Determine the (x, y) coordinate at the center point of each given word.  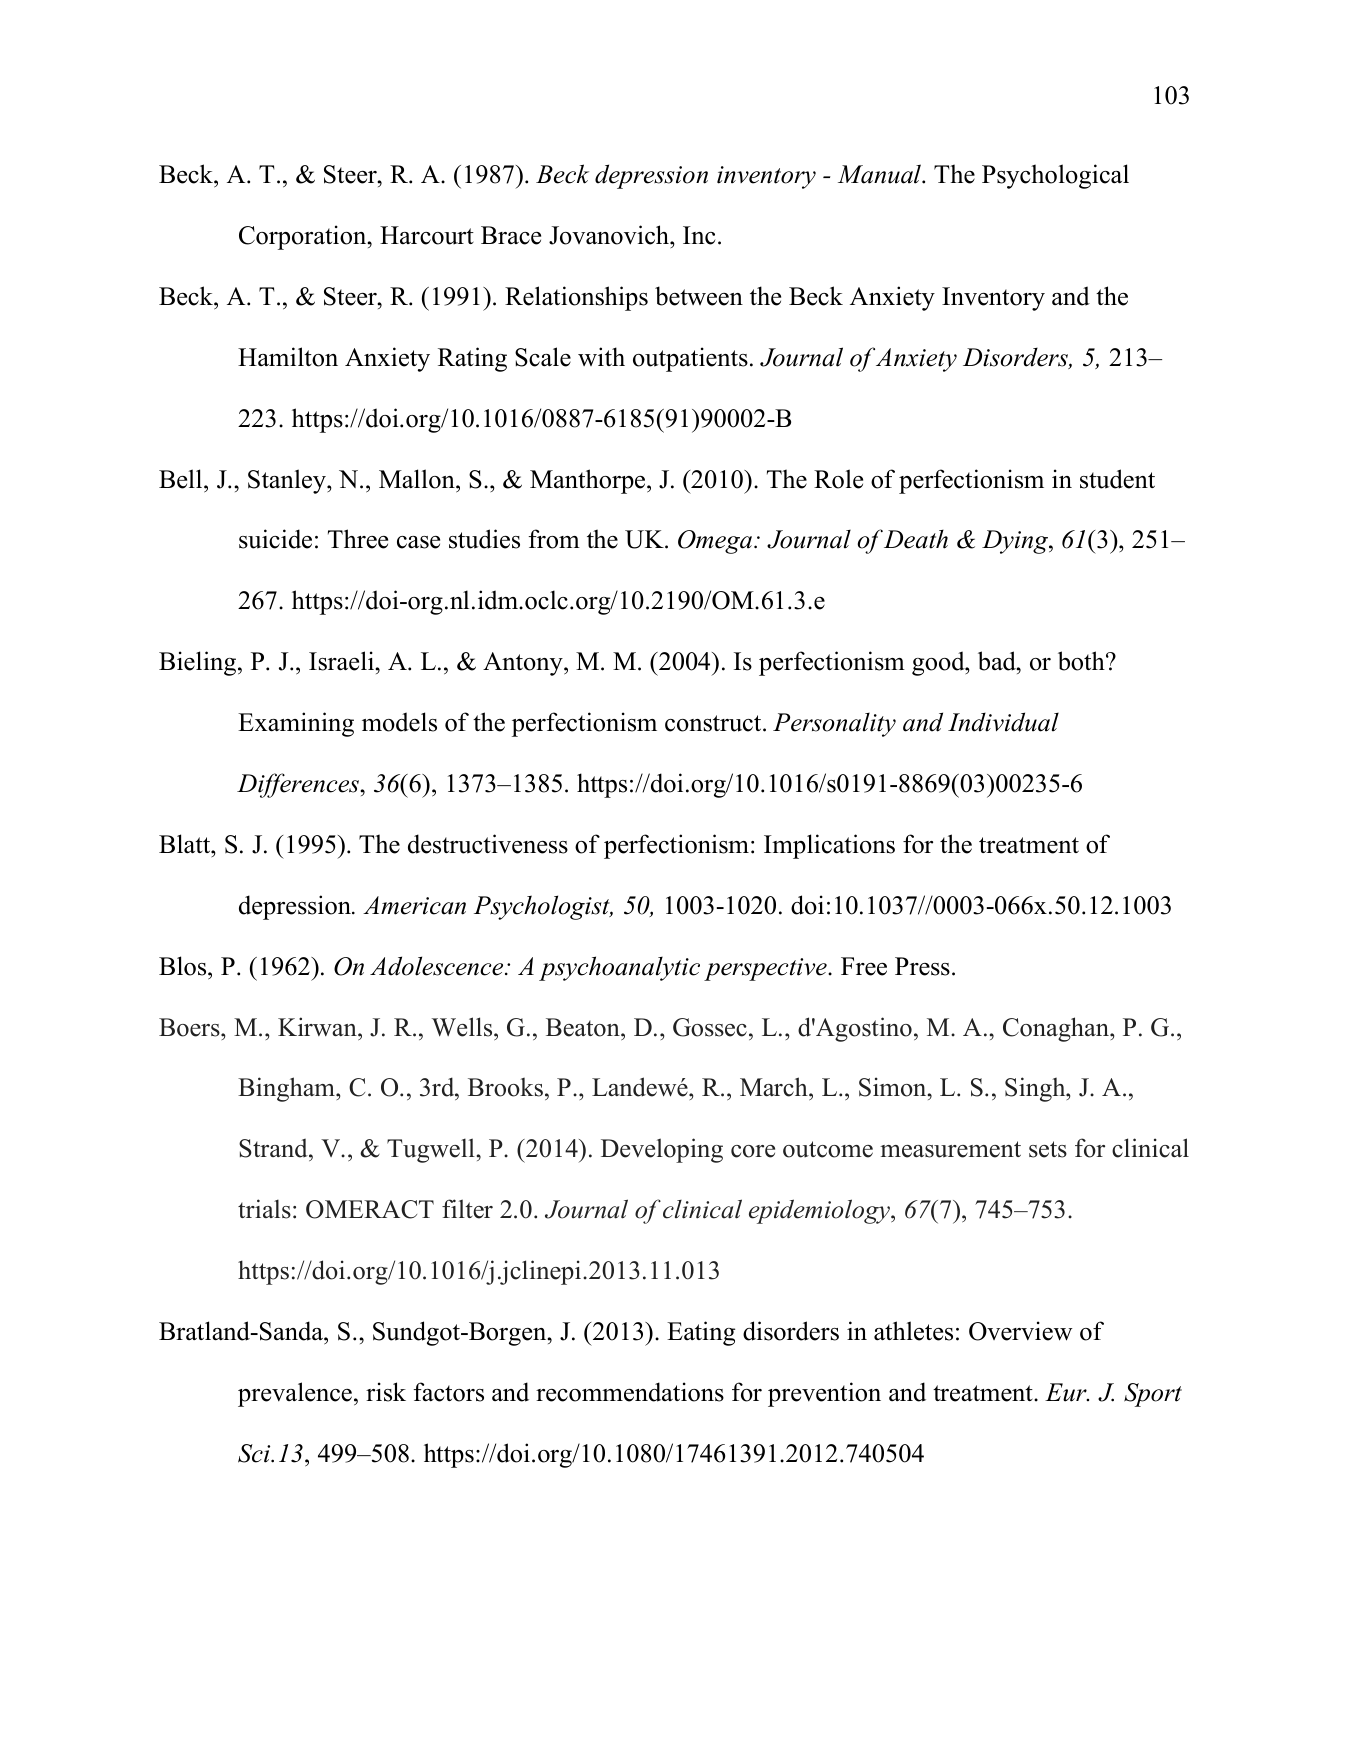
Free (864, 966)
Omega (715, 542)
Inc (699, 235)
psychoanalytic (619, 968)
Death (916, 539)
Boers (190, 1027)
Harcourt (427, 235)
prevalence (295, 1394)
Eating (701, 1333)
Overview (1020, 1331)
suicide (275, 539)
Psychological (1055, 176)
